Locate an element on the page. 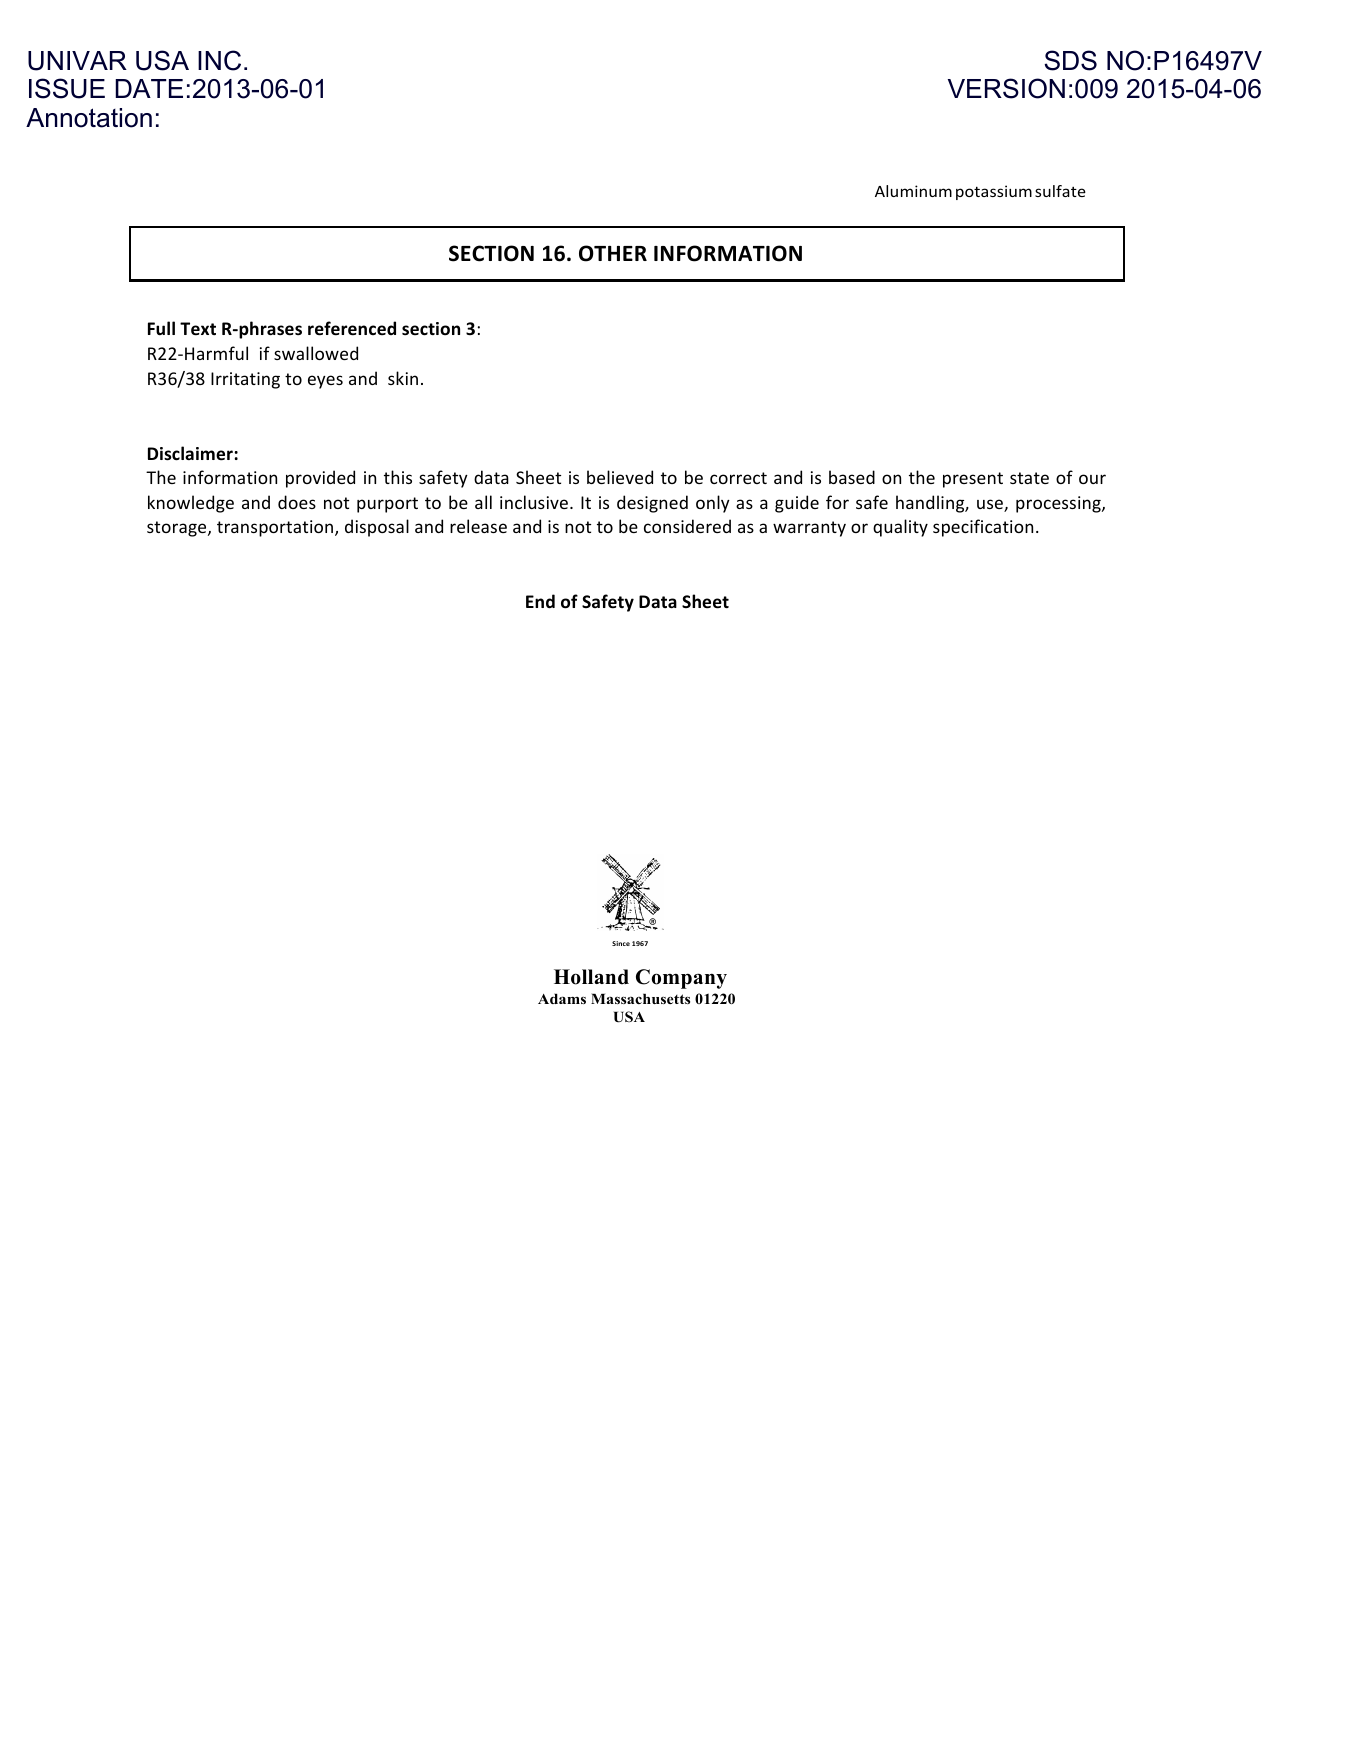 The height and width of the image is (1753, 1355). state is located at coordinates (1029, 478).
